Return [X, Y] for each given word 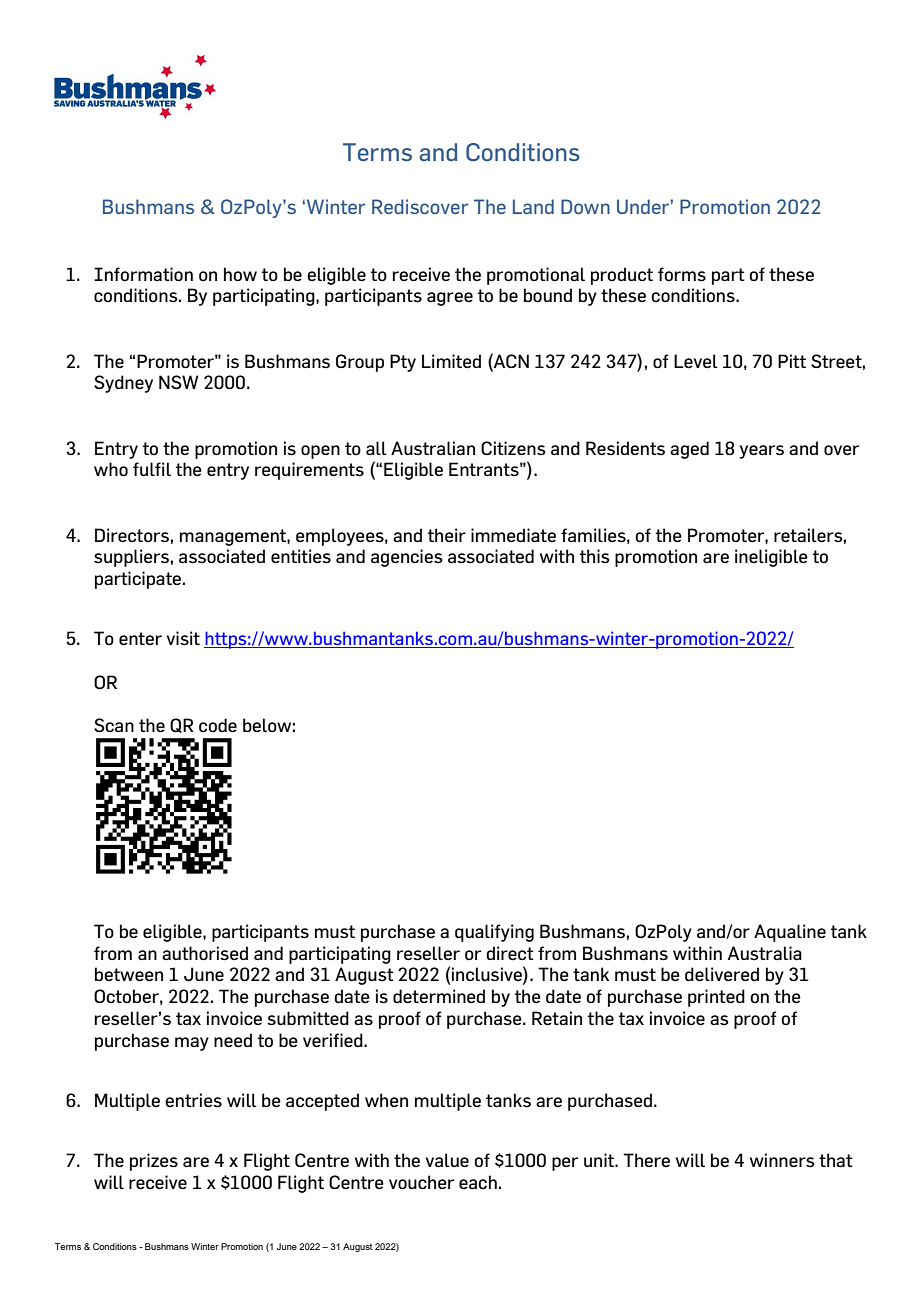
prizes [154, 1162]
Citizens [513, 448]
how [240, 274]
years [762, 452]
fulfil [152, 469]
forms [682, 274]
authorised [205, 953]
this [595, 556]
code [218, 725]
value [447, 1160]
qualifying [494, 933]
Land [533, 206]
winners [782, 1160]
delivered [722, 974]
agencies [407, 558]
